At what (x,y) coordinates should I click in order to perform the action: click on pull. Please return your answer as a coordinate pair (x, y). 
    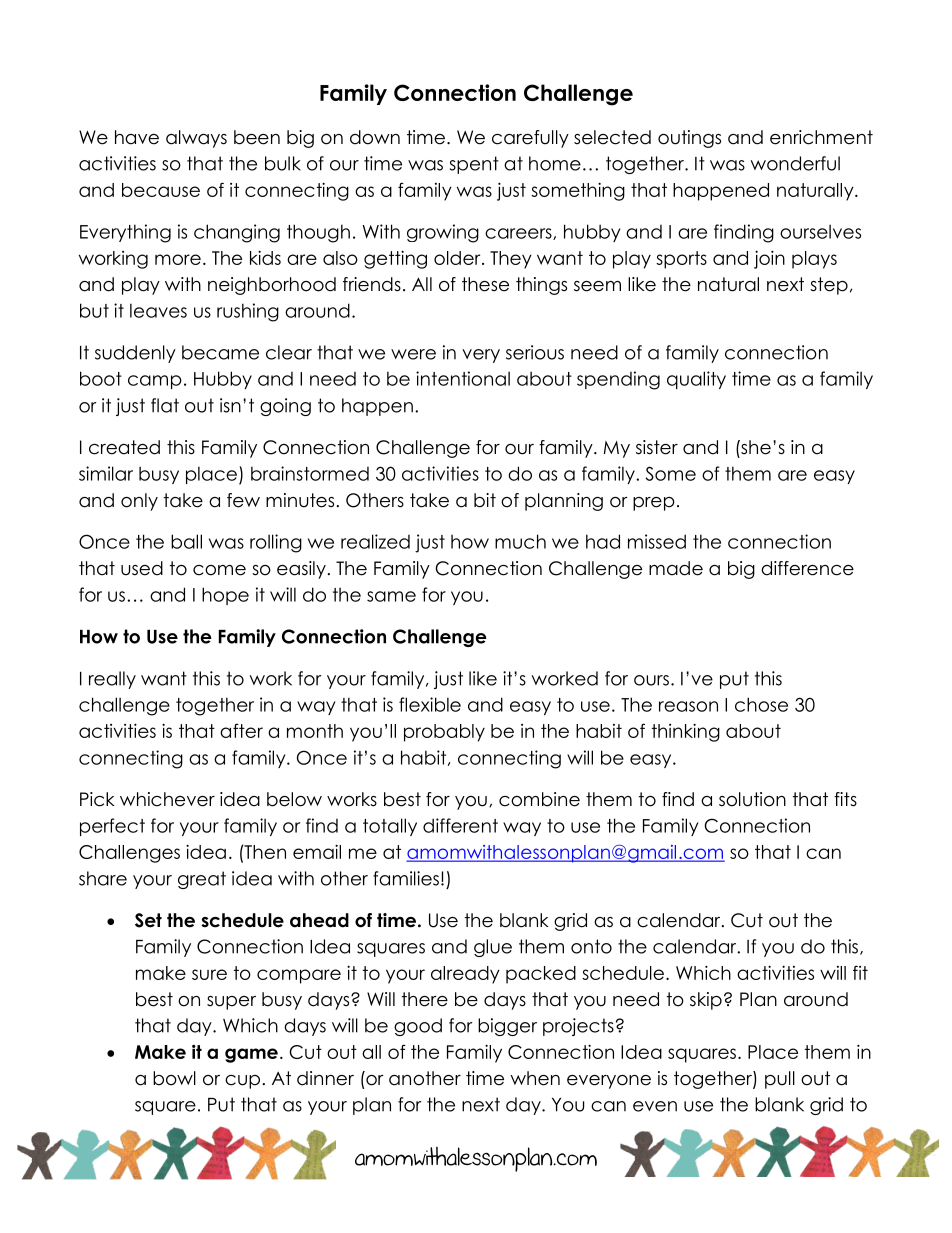
    Looking at the image, I should click on (780, 1080).
